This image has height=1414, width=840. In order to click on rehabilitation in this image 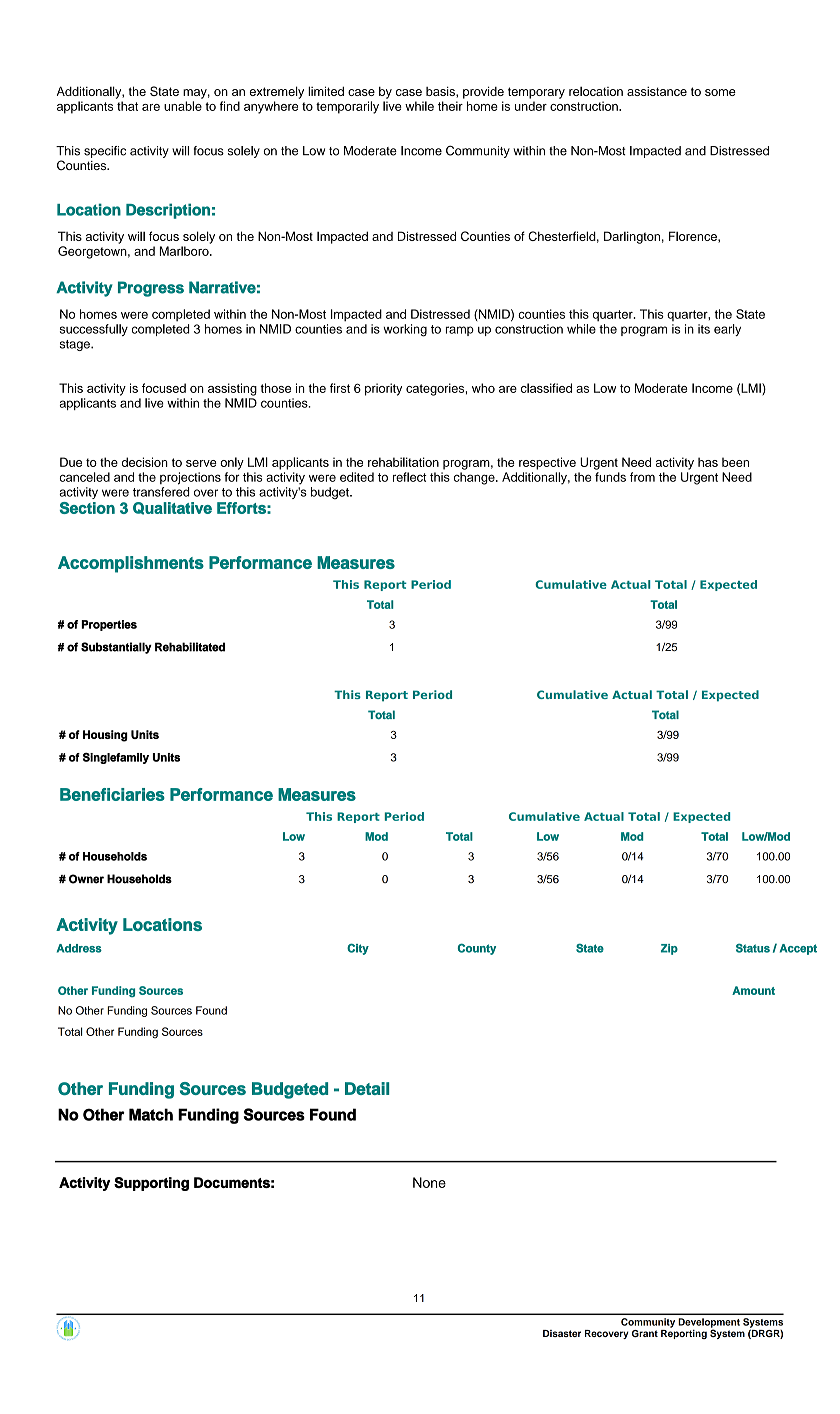, I will do `click(403, 462)`.
